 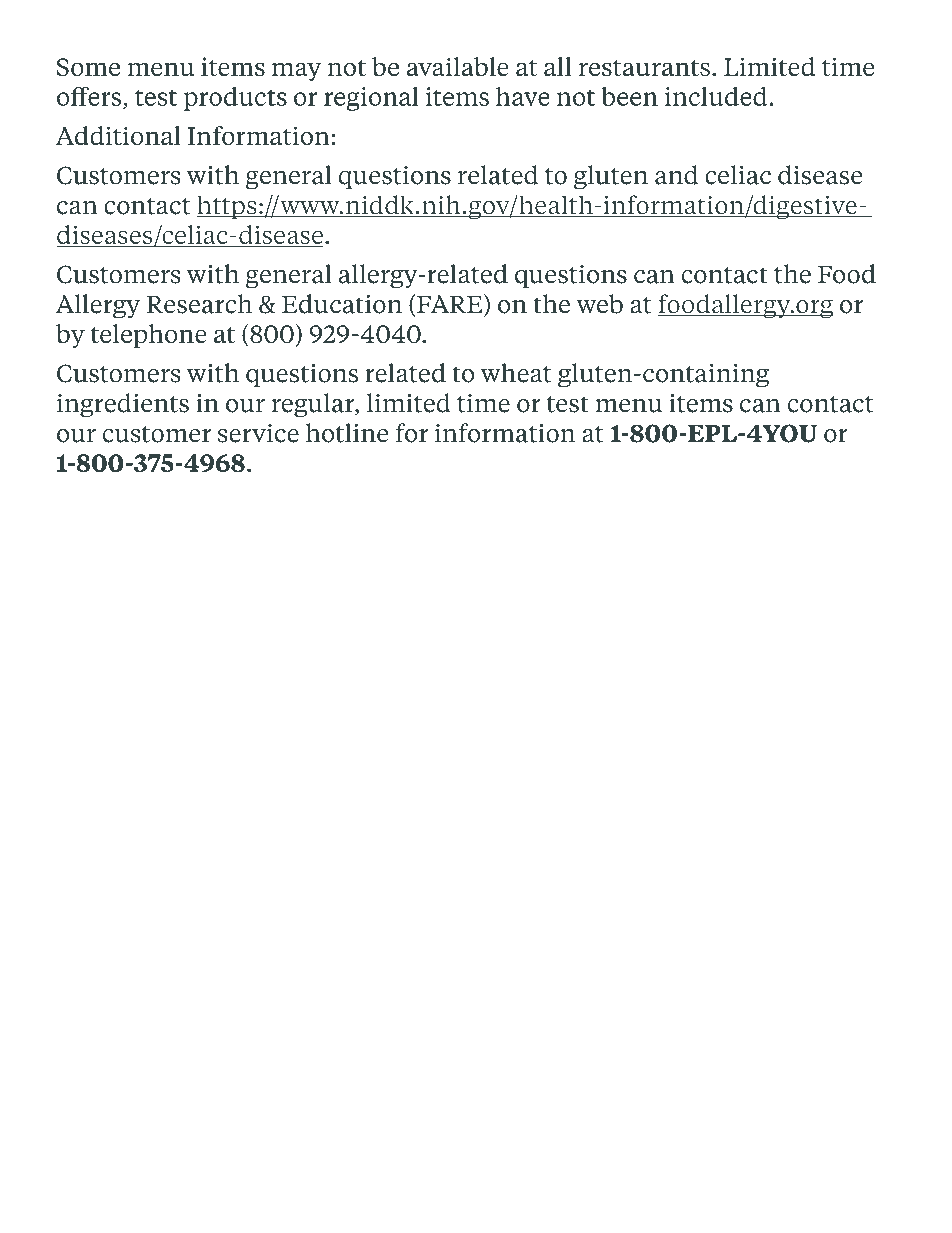 I want to click on FARE, so click(x=450, y=305).
